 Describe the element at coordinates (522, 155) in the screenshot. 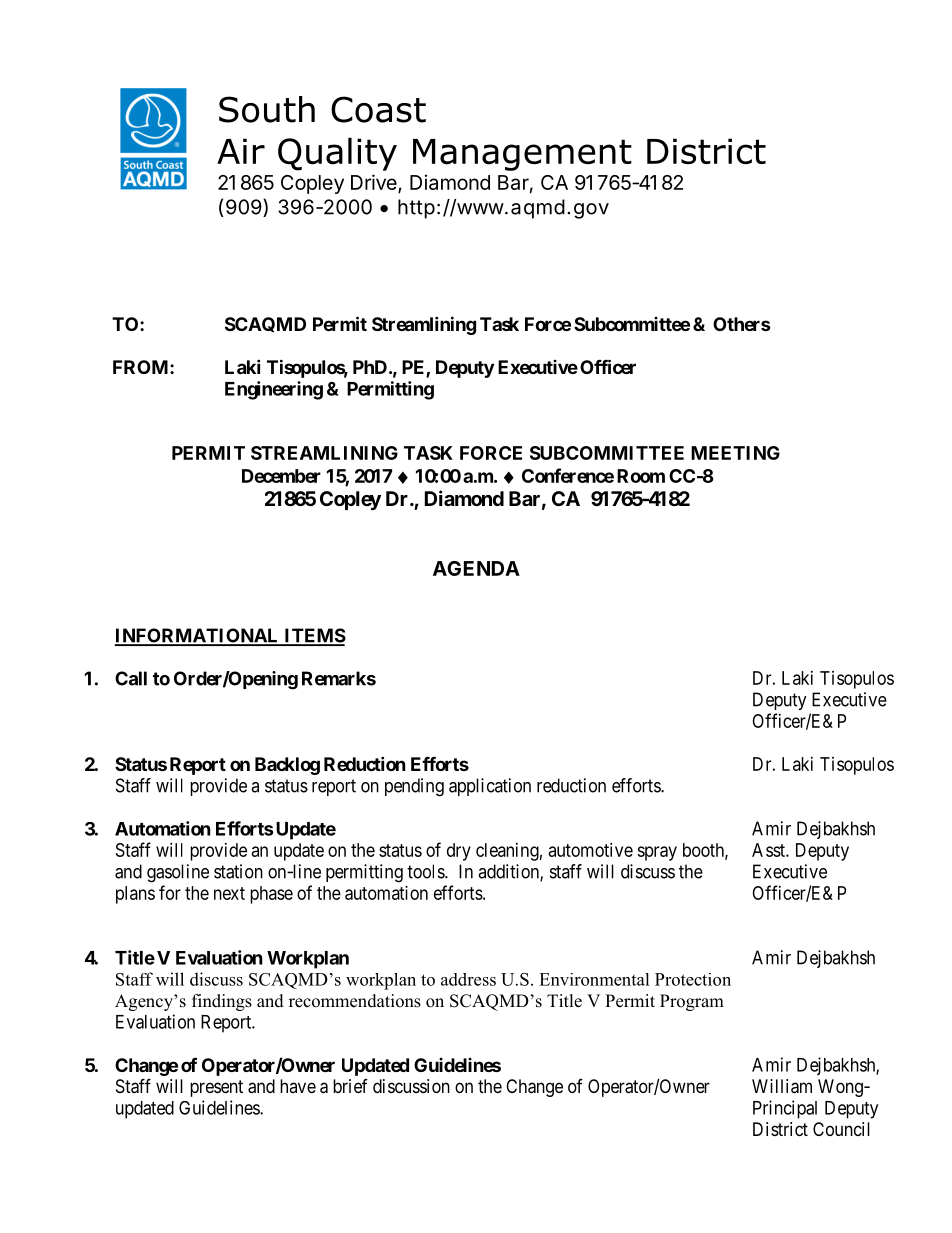

I see `Management` at that location.
